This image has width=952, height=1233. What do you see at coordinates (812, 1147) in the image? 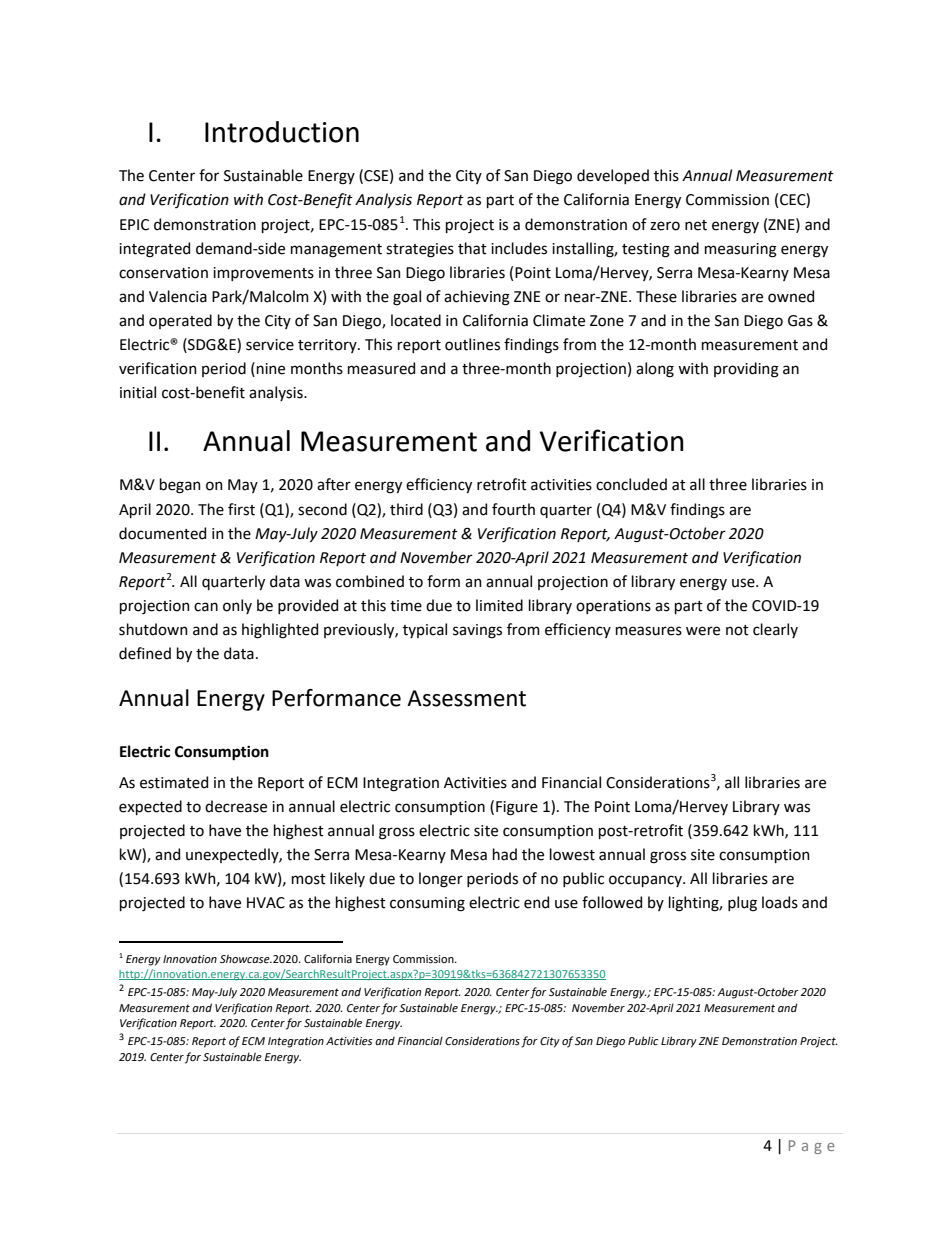
I see `Page` at bounding box center [812, 1147].
